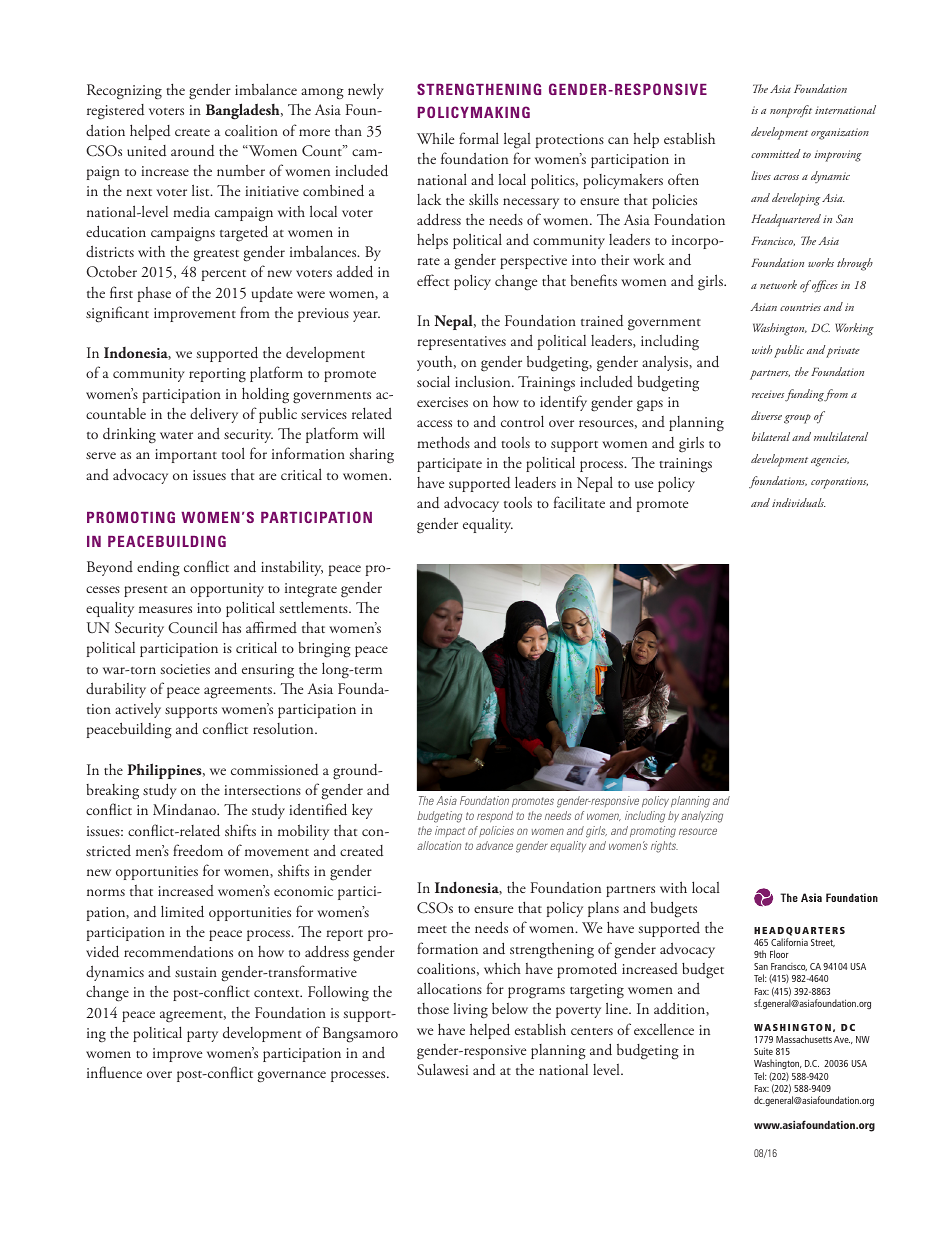 The height and width of the screenshot is (1233, 952). Describe the element at coordinates (192, 151) in the screenshot. I see `around` at that location.
